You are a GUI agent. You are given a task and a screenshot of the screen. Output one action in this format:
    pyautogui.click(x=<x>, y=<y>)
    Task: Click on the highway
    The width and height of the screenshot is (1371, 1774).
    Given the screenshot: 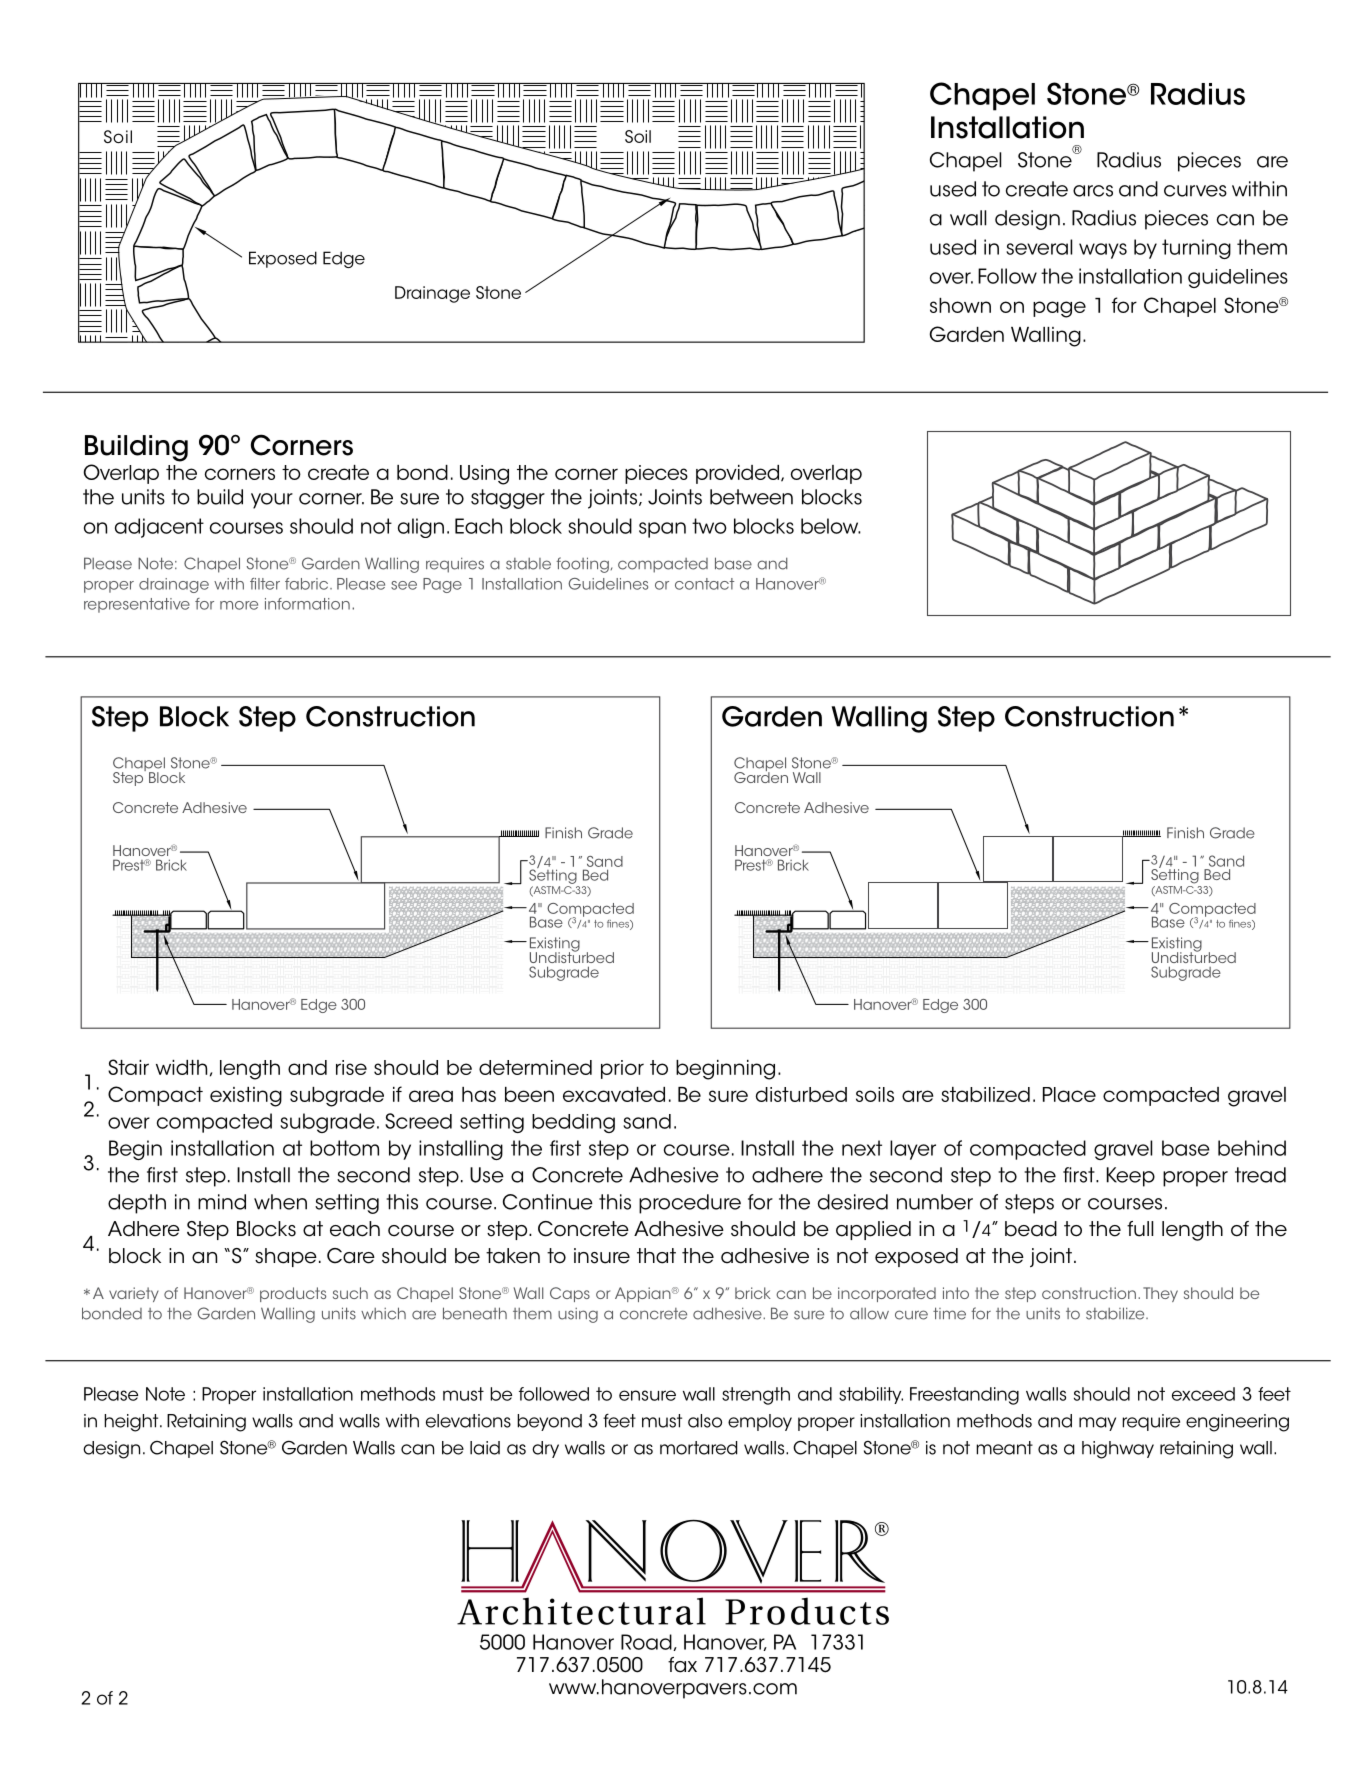 What is the action you would take?
    pyautogui.click(x=1118, y=1450)
